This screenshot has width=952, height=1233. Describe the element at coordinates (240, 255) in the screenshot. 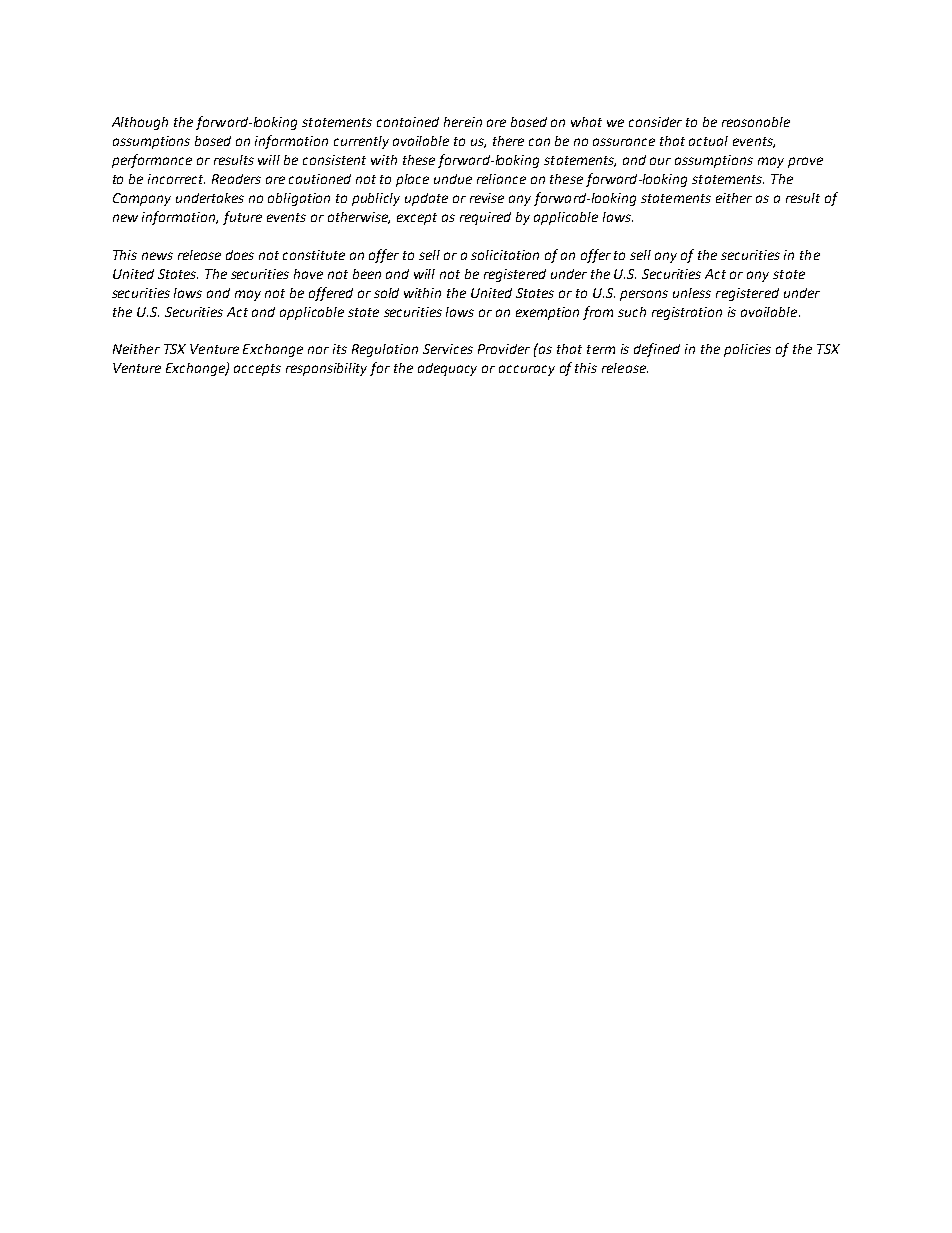

I see `does` at that location.
